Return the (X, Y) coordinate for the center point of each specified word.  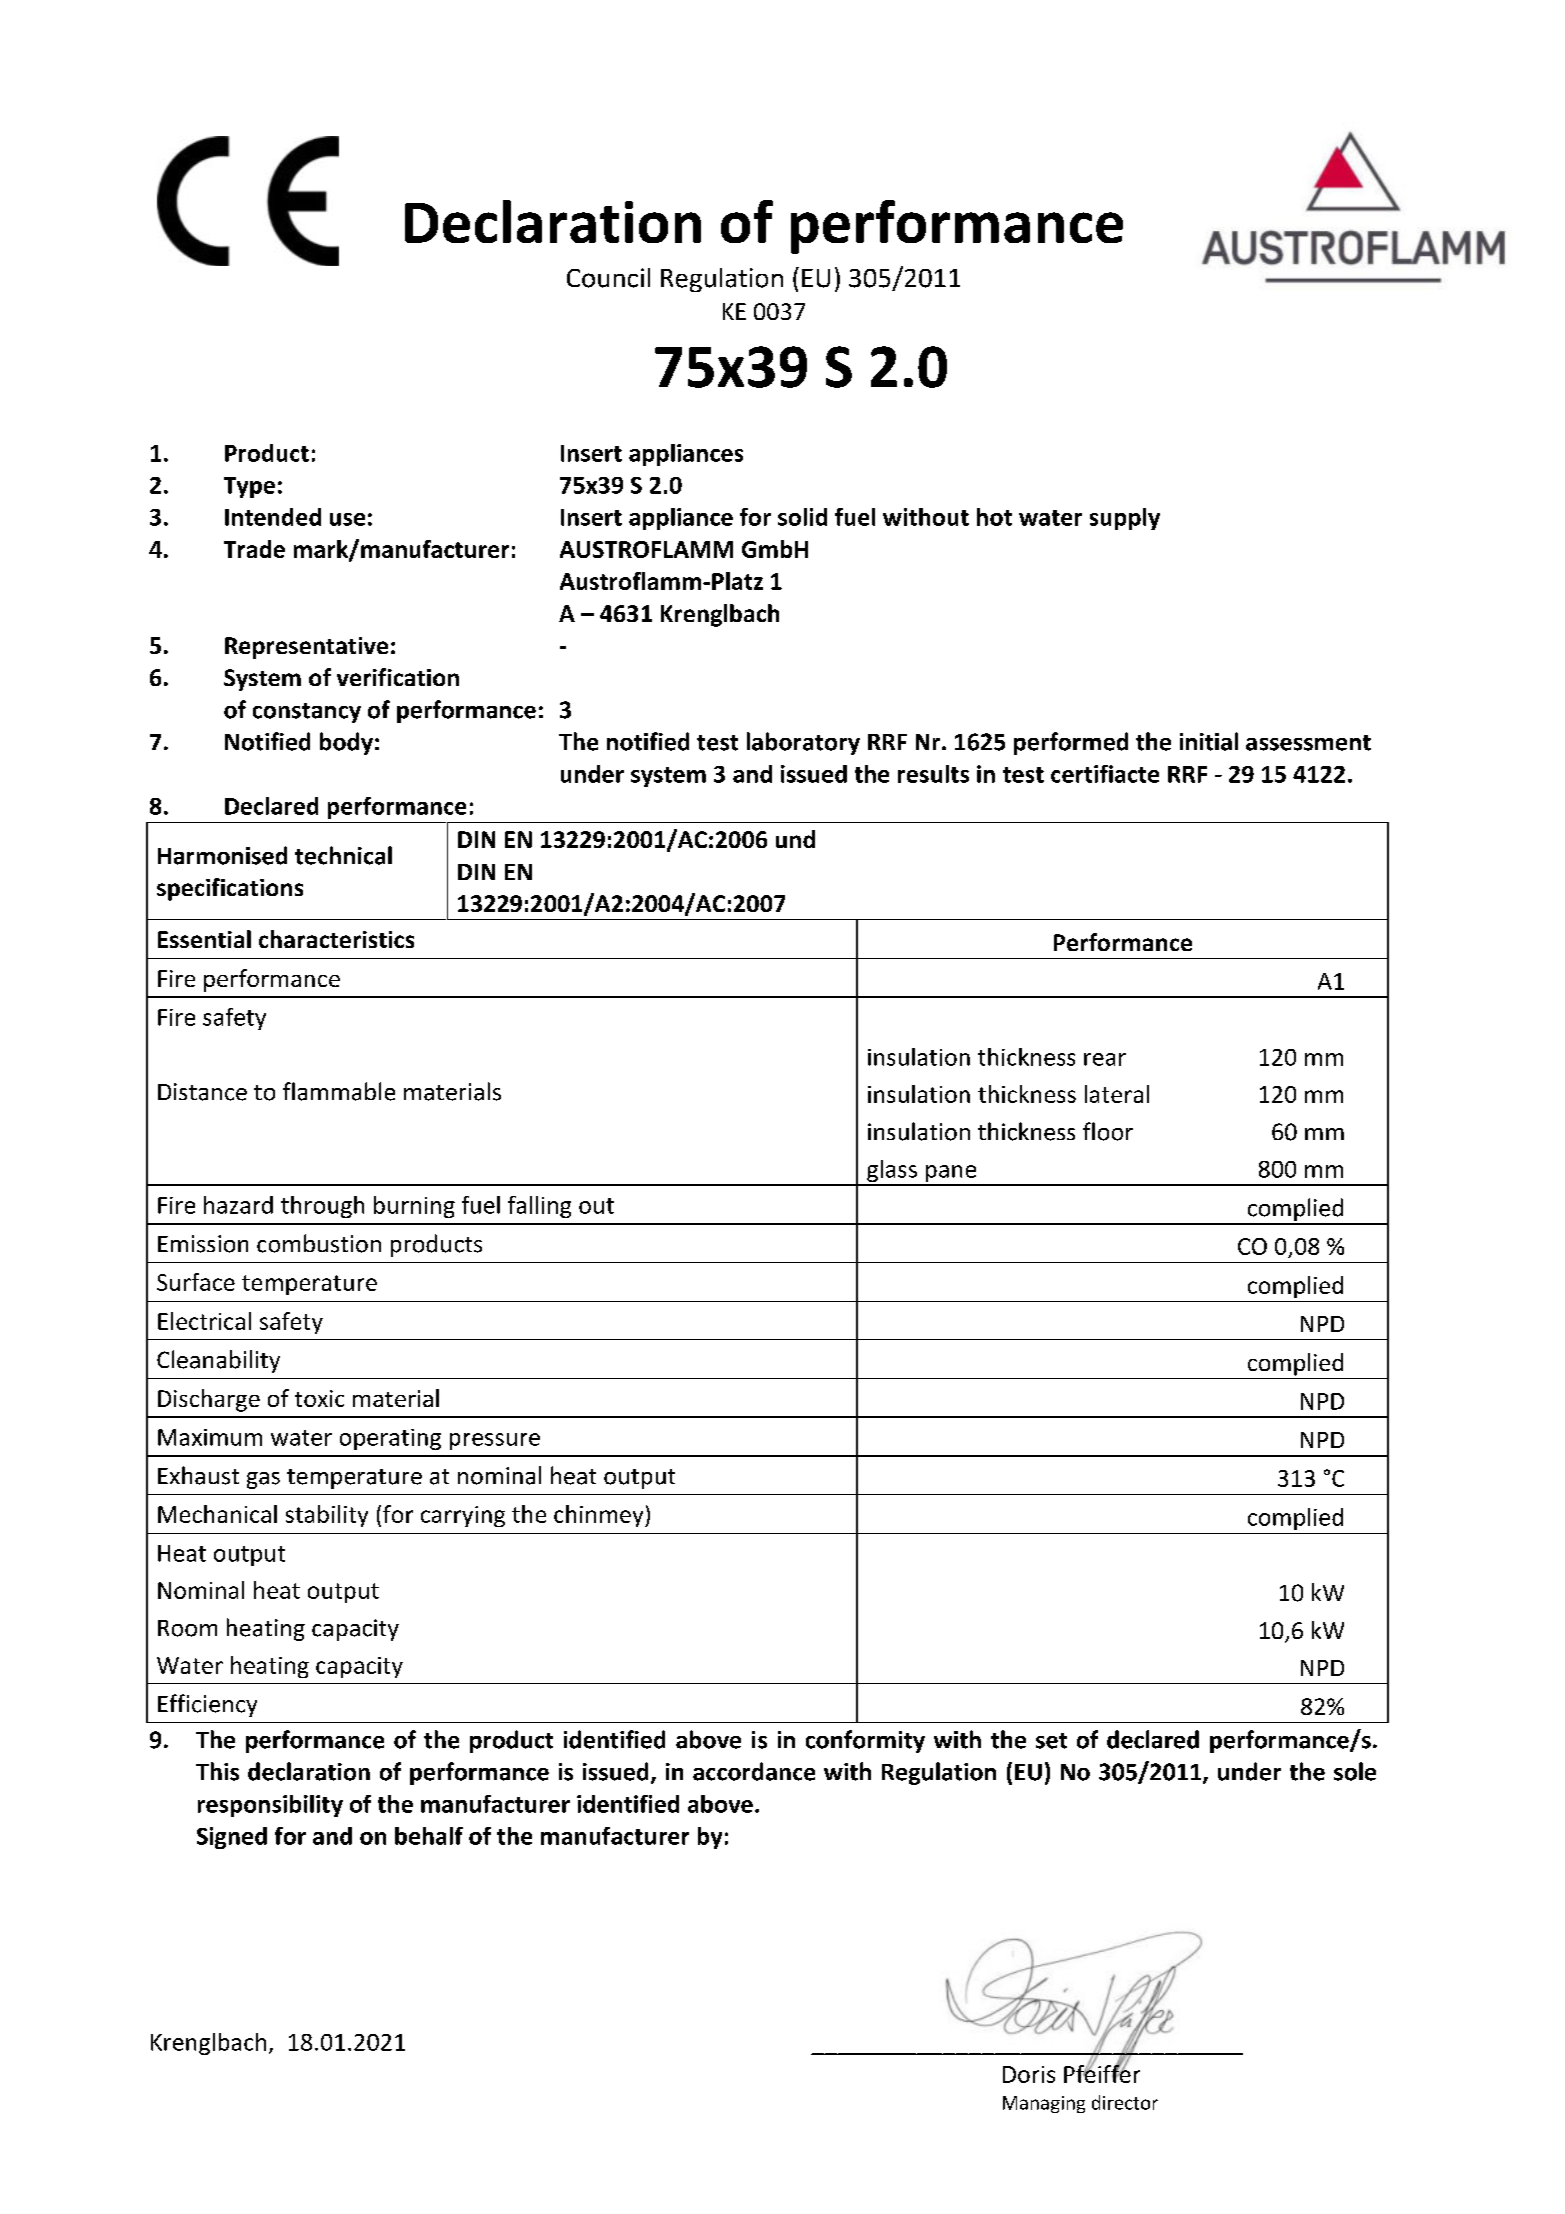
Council (608, 278)
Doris (1029, 2074)
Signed (232, 1838)
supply (1125, 519)
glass (892, 1172)
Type (249, 487)
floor (1108, 1131)
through (322, 1207)
